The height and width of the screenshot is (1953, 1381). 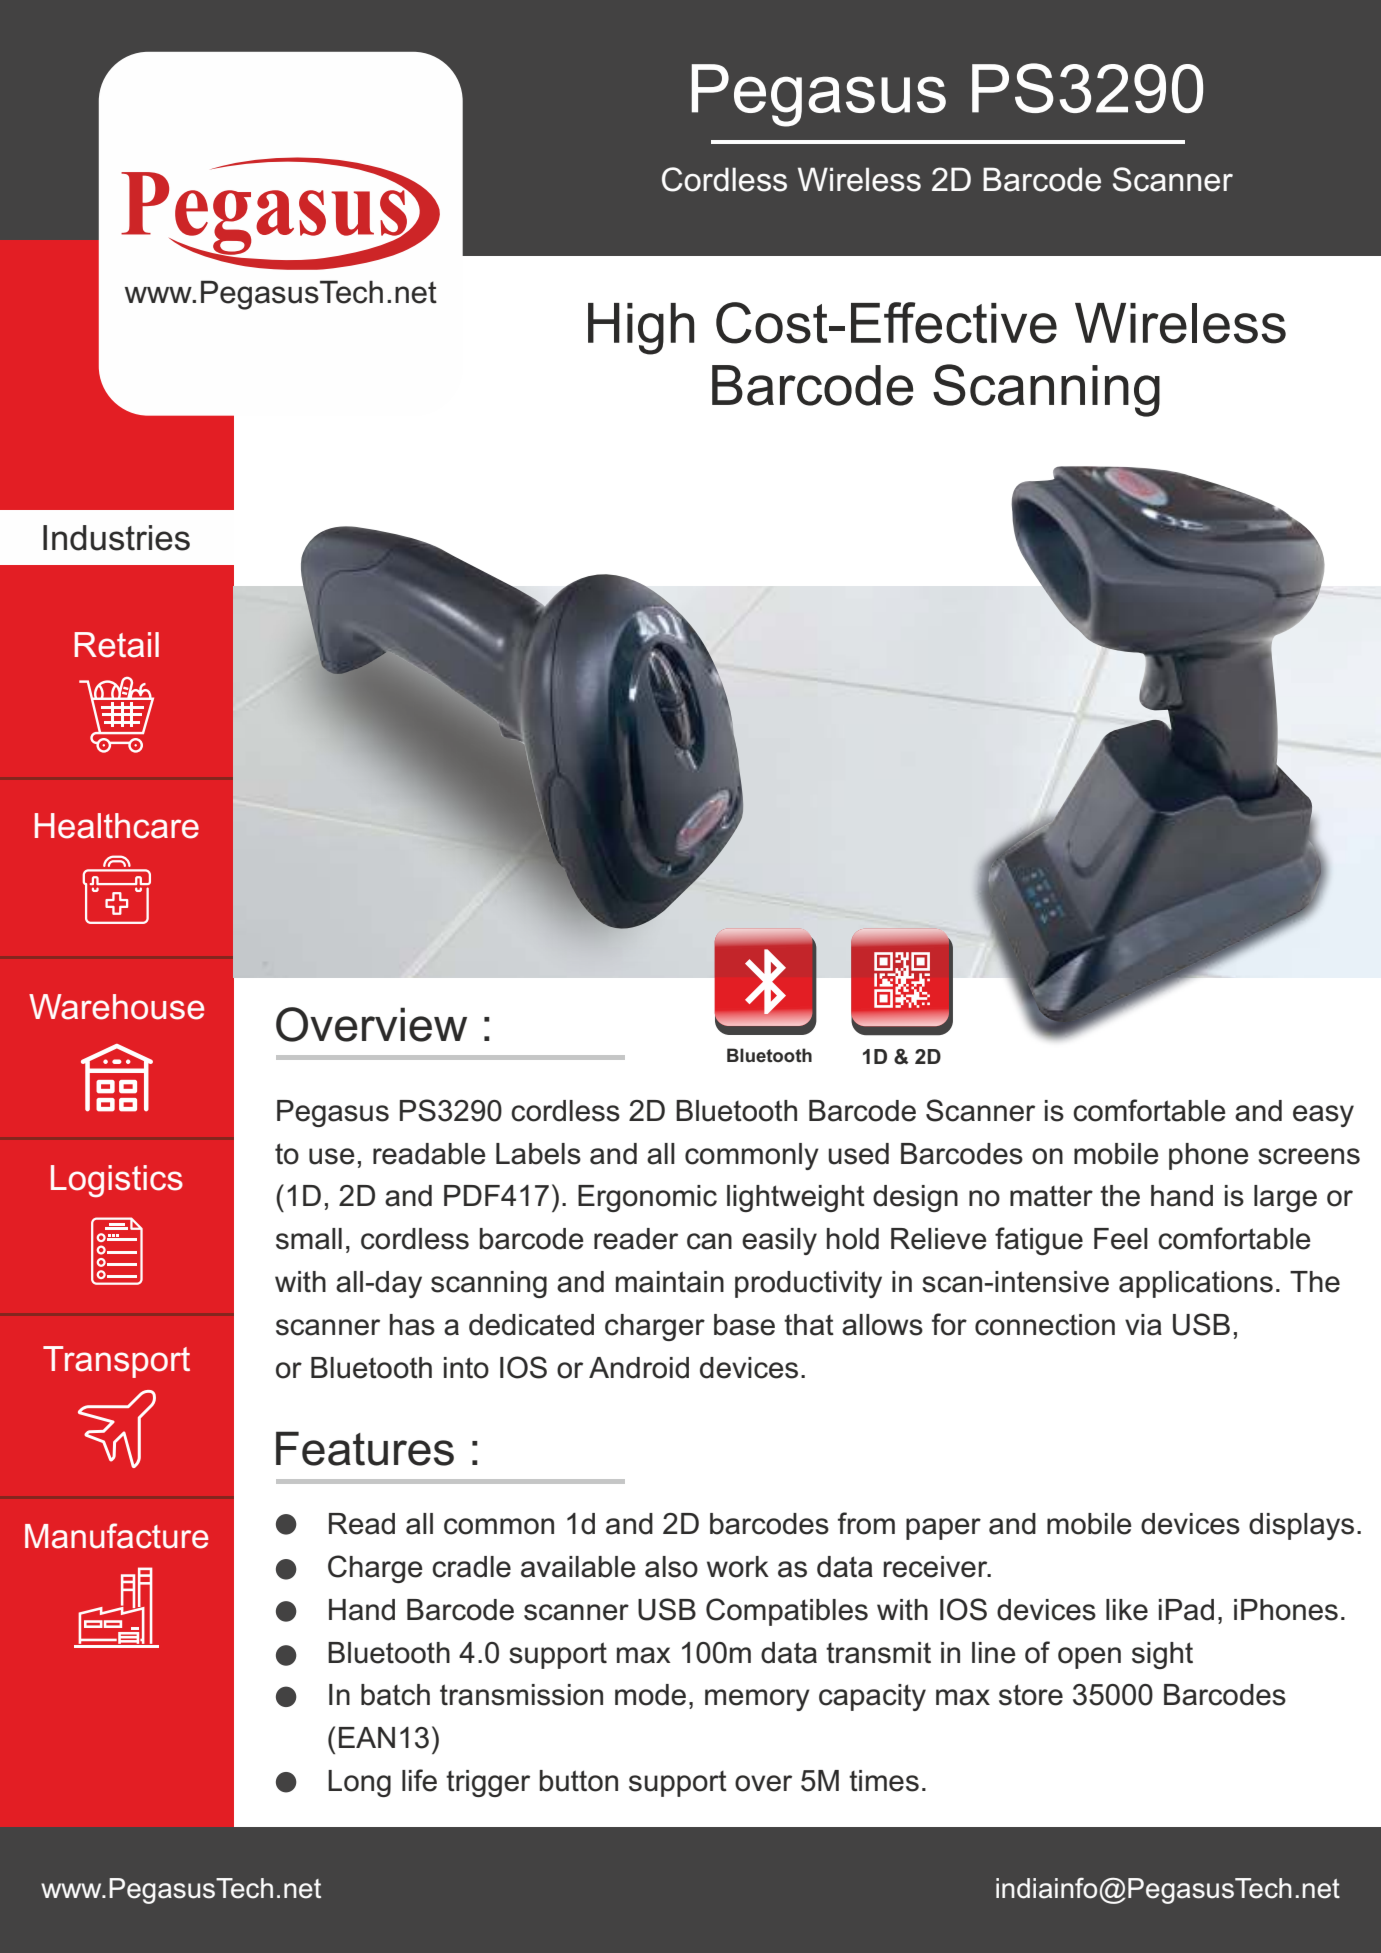 What do you see at coordinates (116, 538) in the screenshot?
I see `Industries` at bounding box center [116, 538].
